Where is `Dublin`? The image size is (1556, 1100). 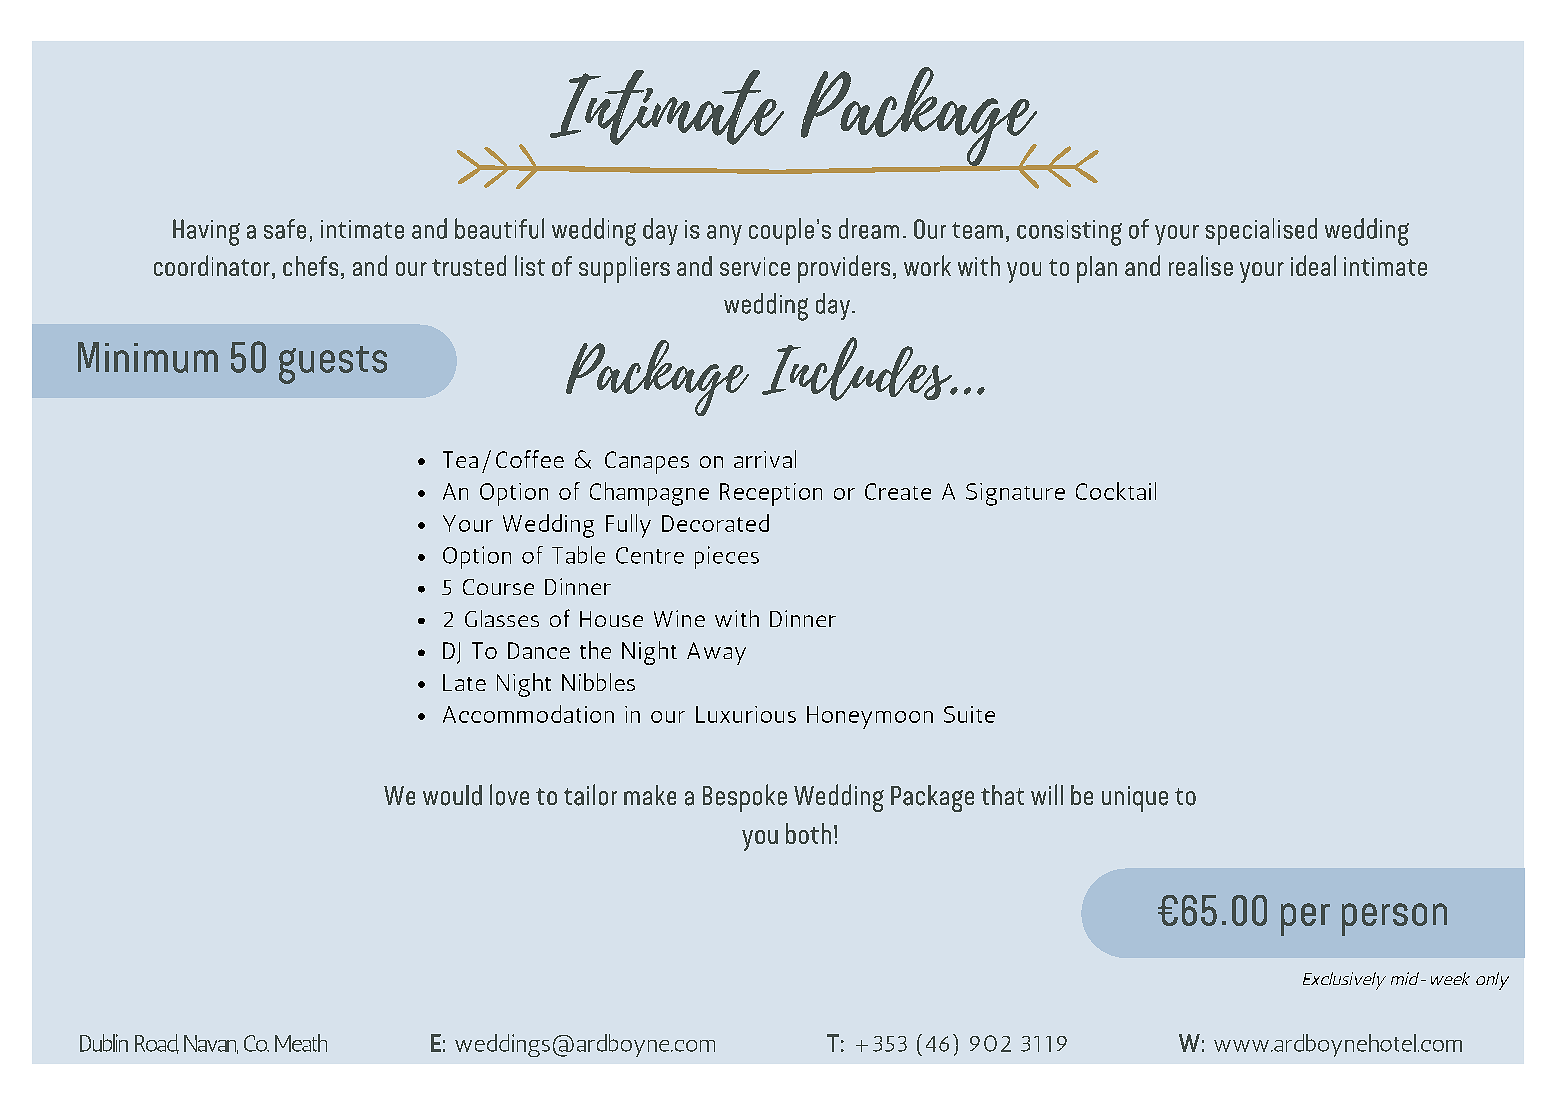
Dublin is located at coordinates (104, 1043).
